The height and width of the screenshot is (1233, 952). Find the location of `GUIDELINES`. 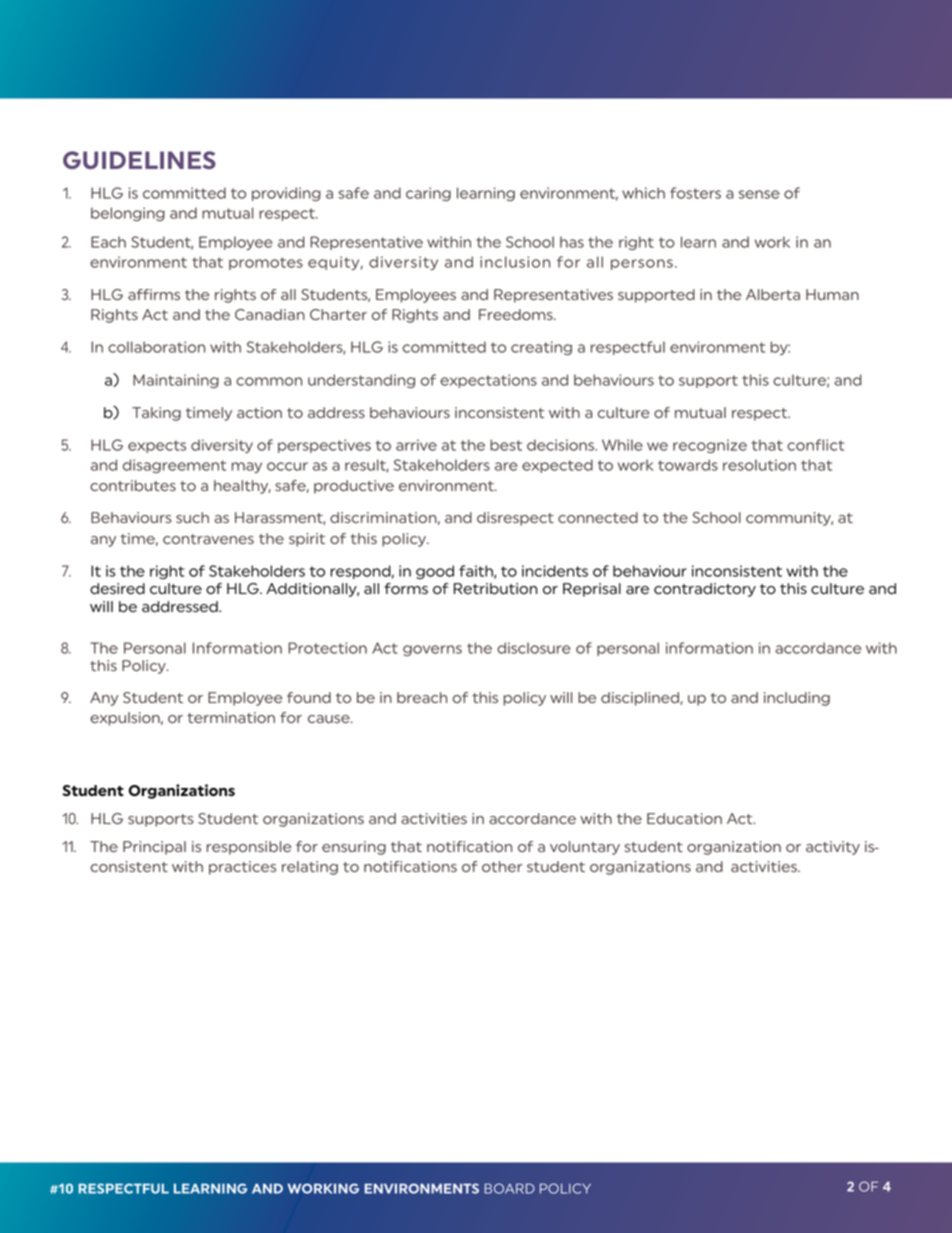

GUIDELINES is located at coordinates (139, 160).
